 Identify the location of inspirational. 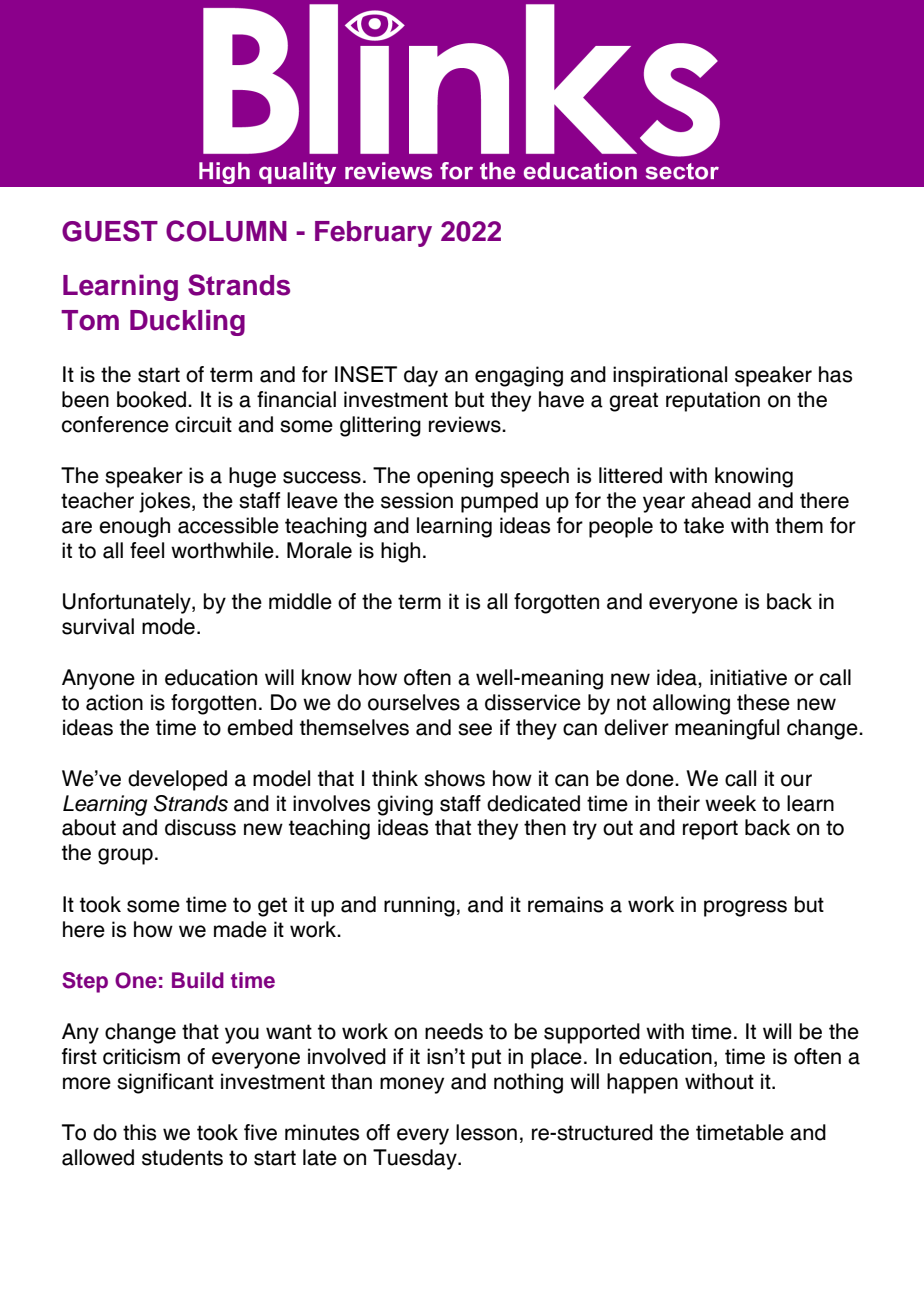
(670, 376).
